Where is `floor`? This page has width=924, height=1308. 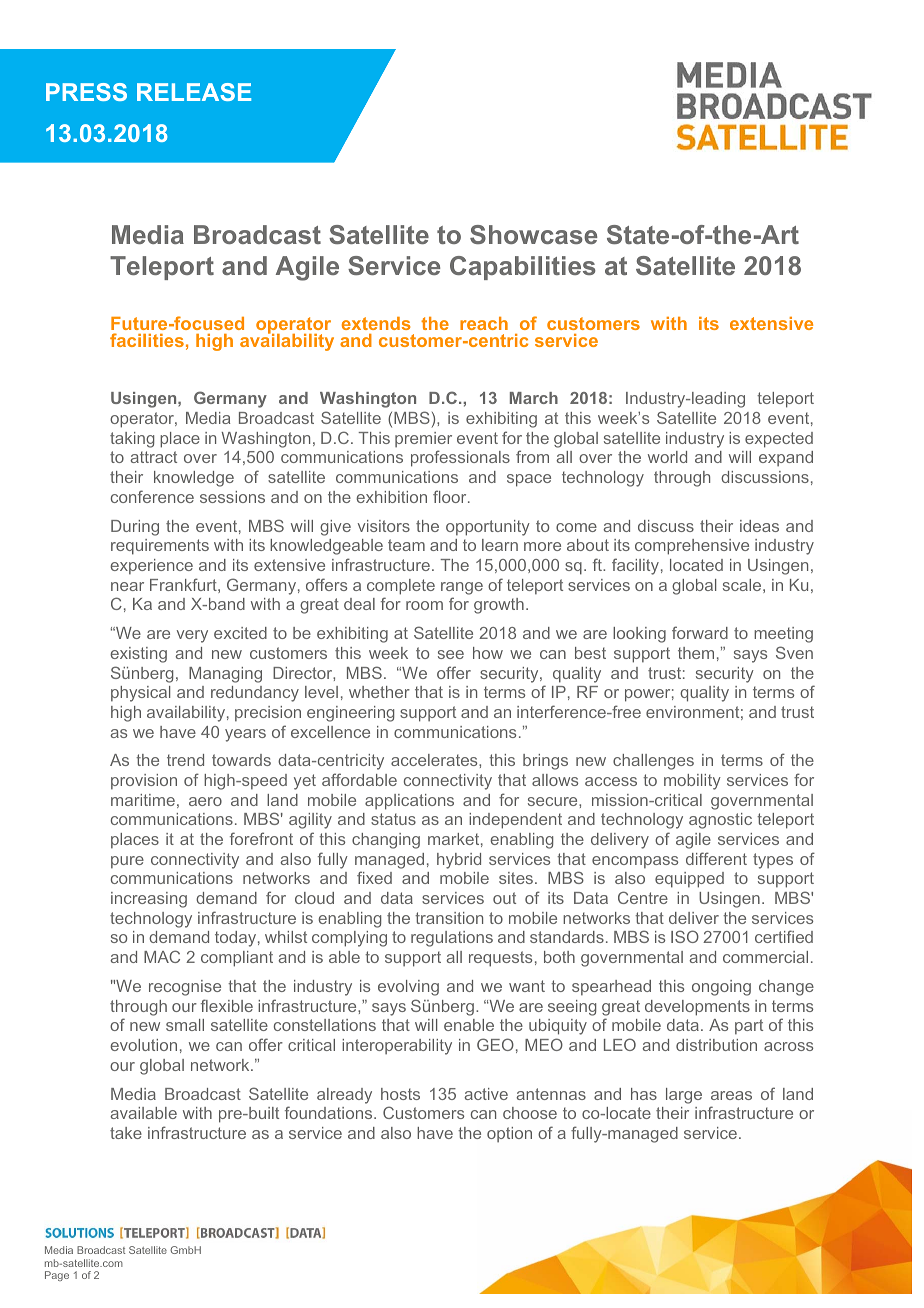 floor is located at coordinates (451, 496).
